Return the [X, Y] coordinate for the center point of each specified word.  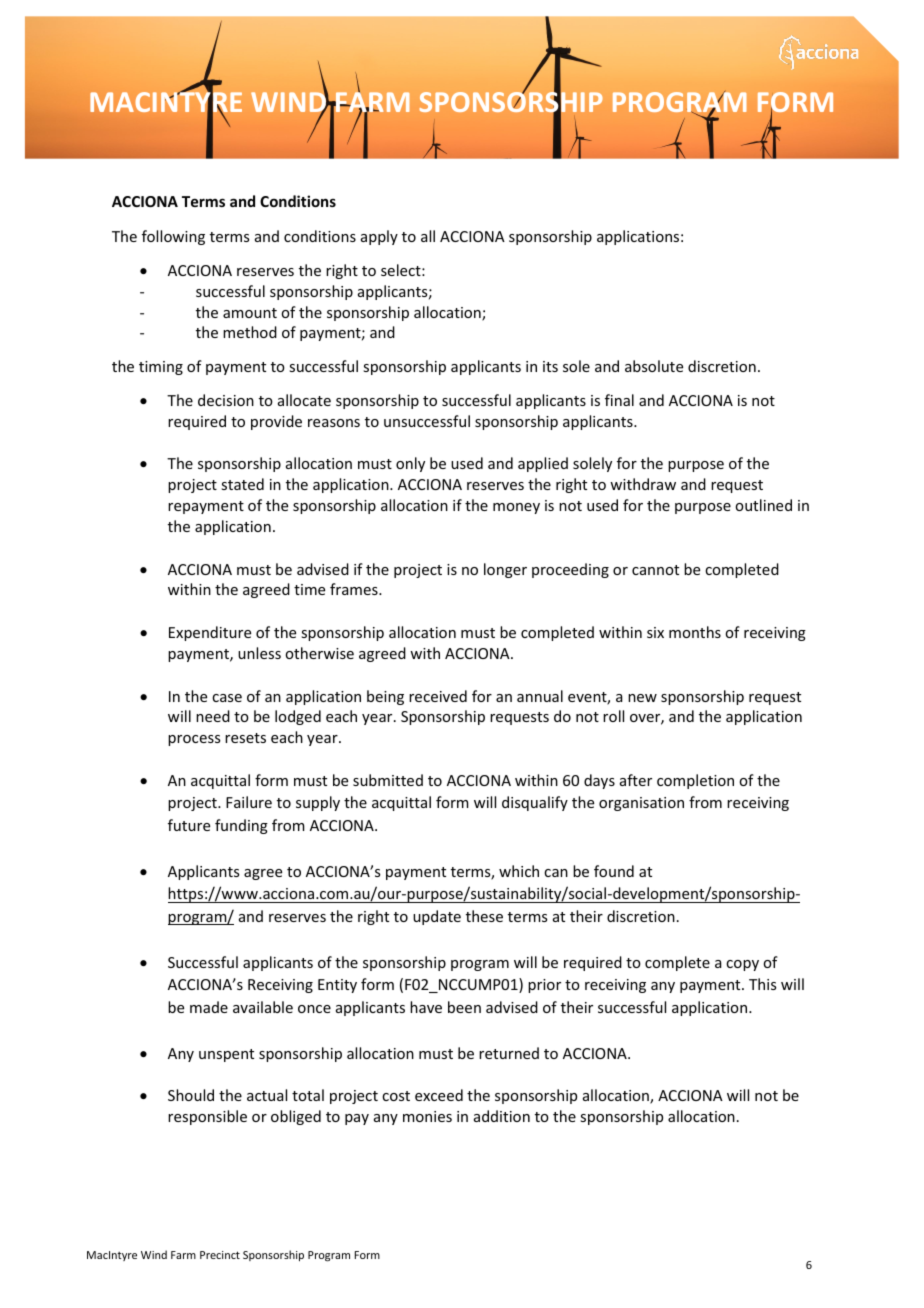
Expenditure [210, 633]
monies [427, 1116]
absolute [654, 366]
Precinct [220, 1255]
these [484, 916]
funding [241, 826]
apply [379, 237]
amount [250, 313]
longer [505, 570]
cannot [655, 570]
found [614, 871]
